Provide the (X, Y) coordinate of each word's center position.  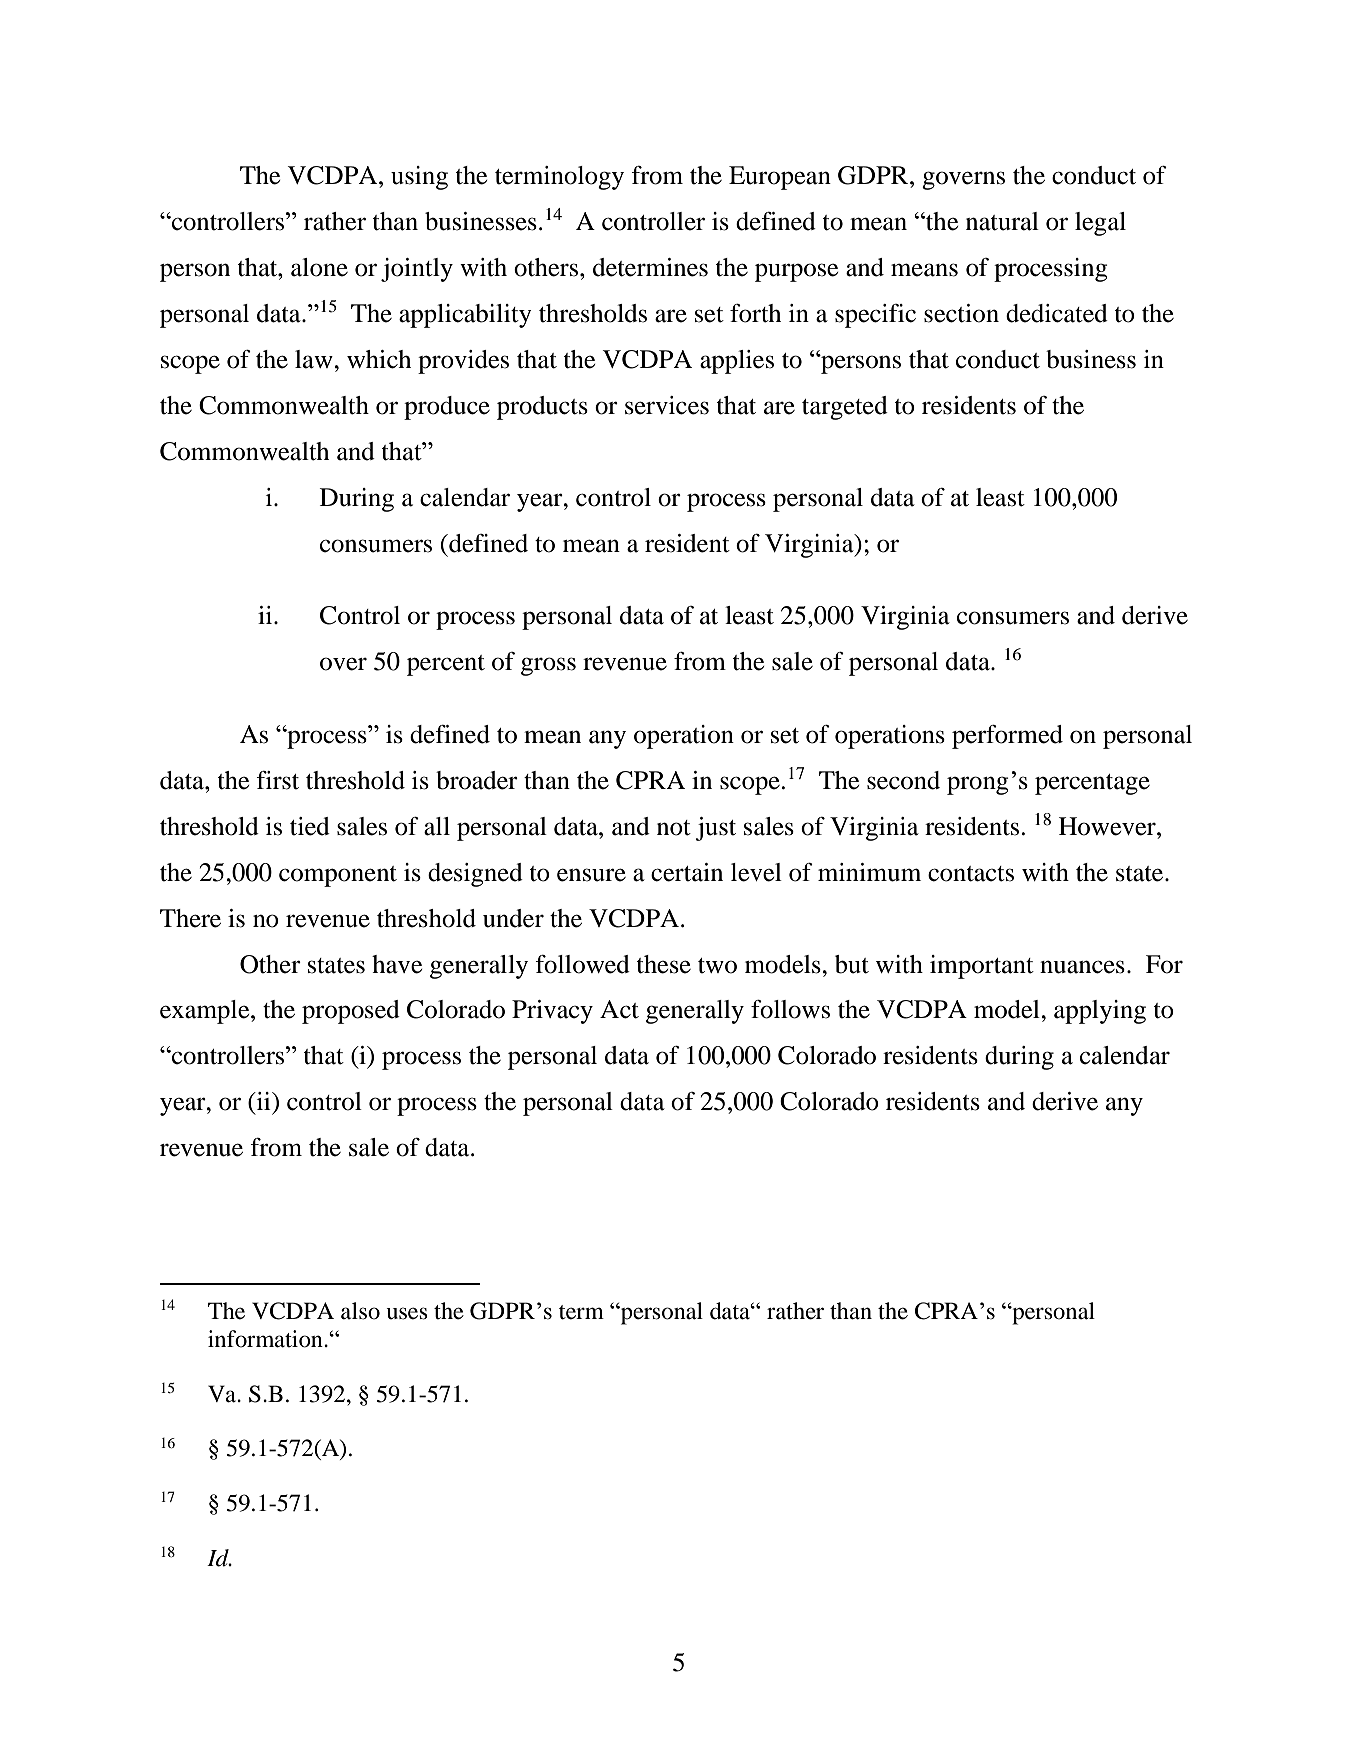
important (982, 967)
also (360, 1311)
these (664, 964)
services (667, 405)
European (780, 178)
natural (1002, 221)
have (397, 964)
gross (548, 666)
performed (1007, 737)
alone (319, 267)
